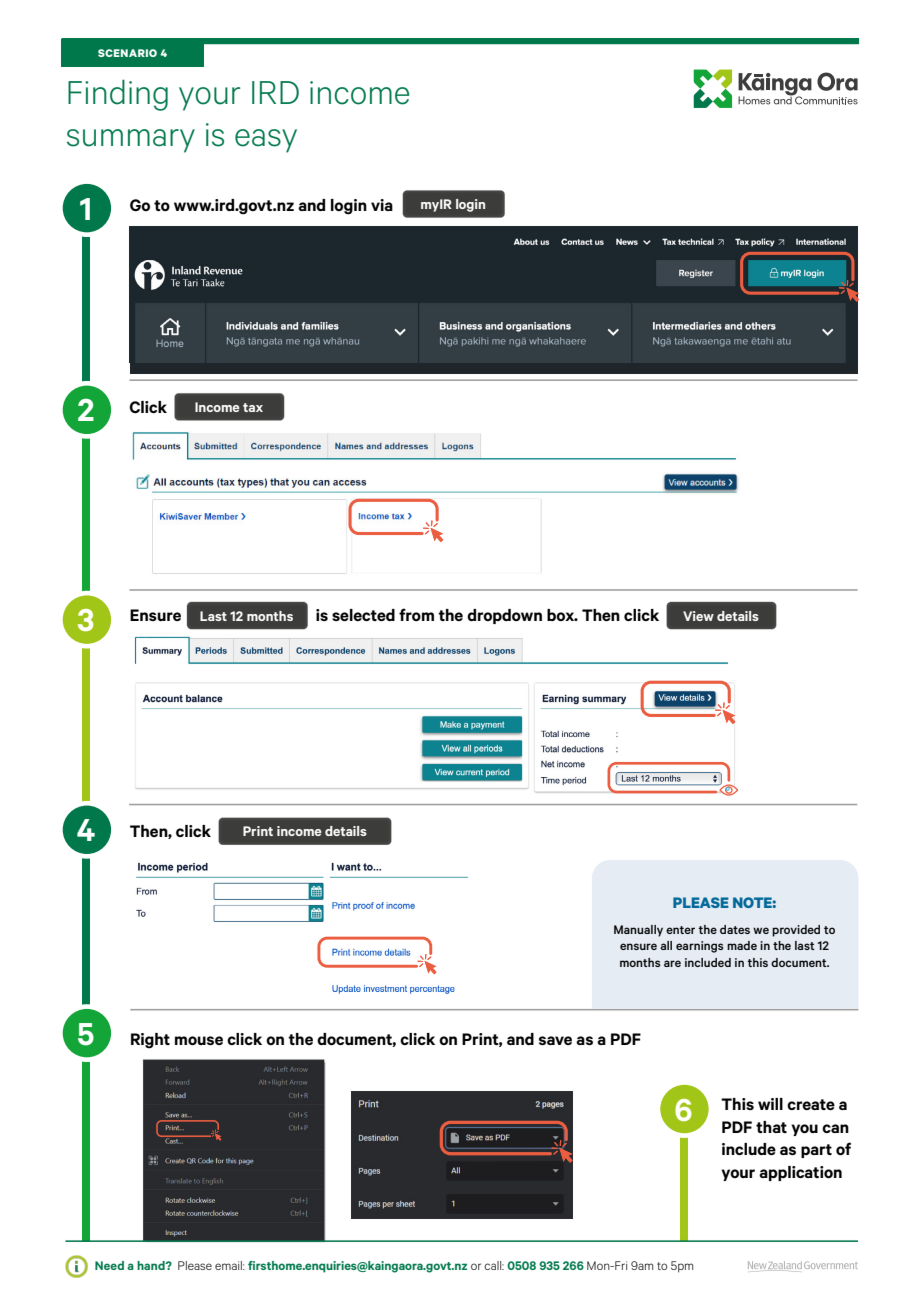 The height and width of the document is (1308, 924). What do you see at coordinates (266, 141) in the document?
I see `easy` at bounding box center [266, 141].
